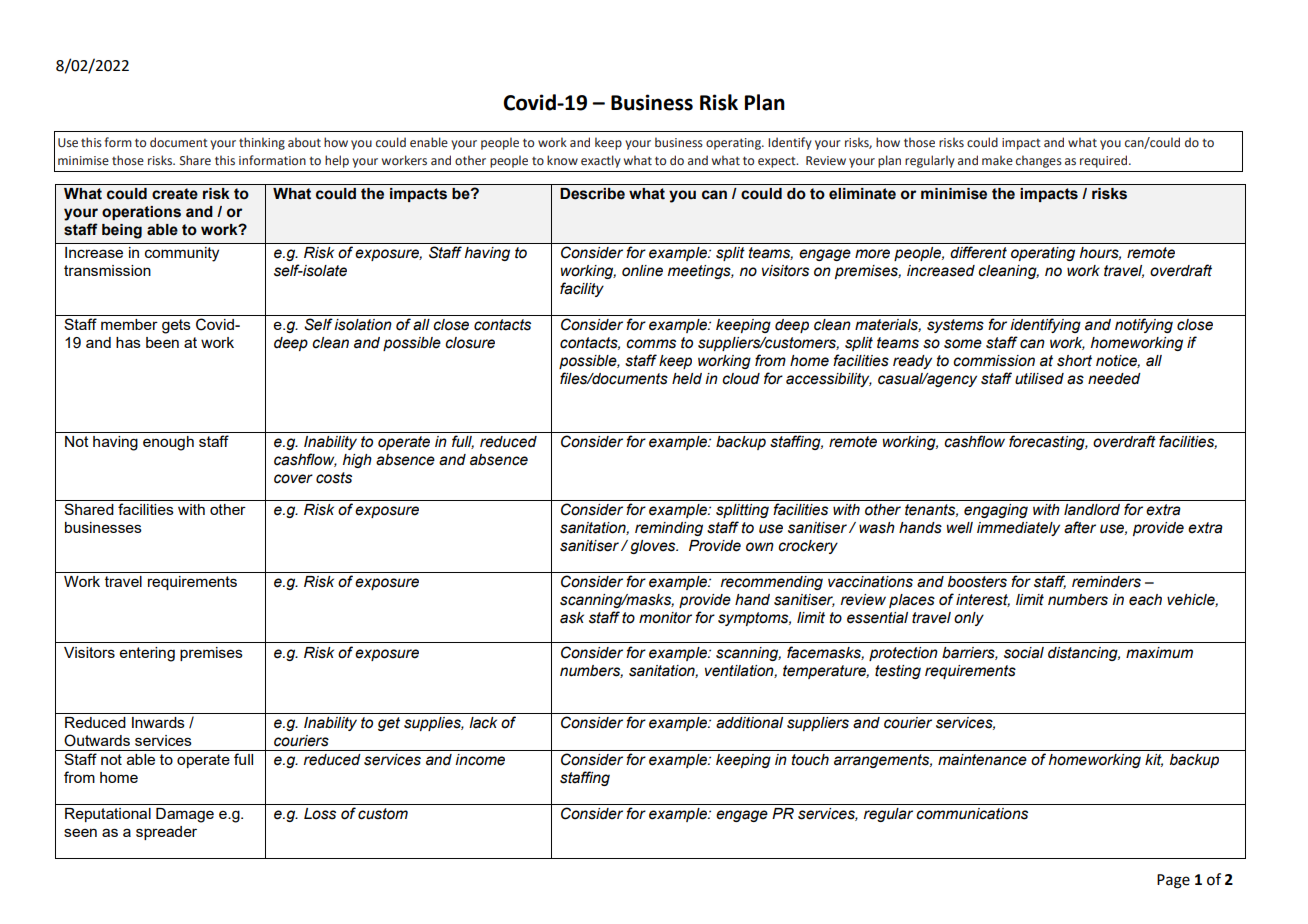  What do you see at coordinates (982, 760) in the page?
I see `maintenance` at bounding box center [982, 760].
